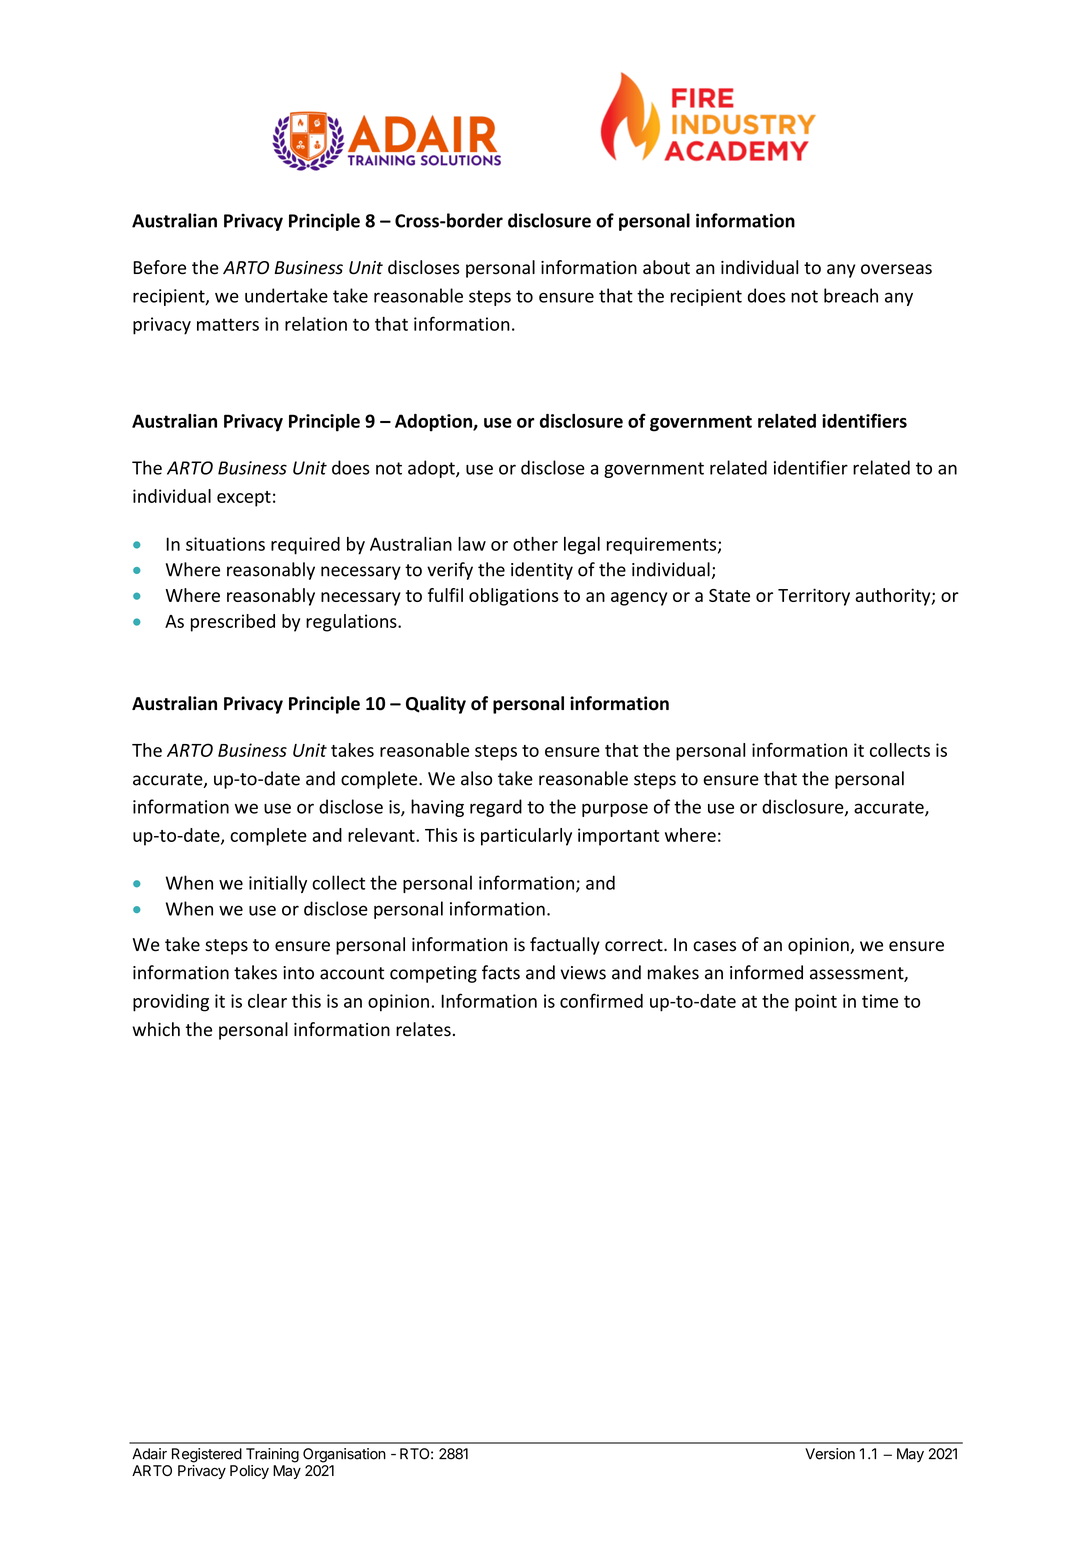  What do you see at coordinates (851, 295) in the page?
I see `breach` at bounding box center [851, 295].
